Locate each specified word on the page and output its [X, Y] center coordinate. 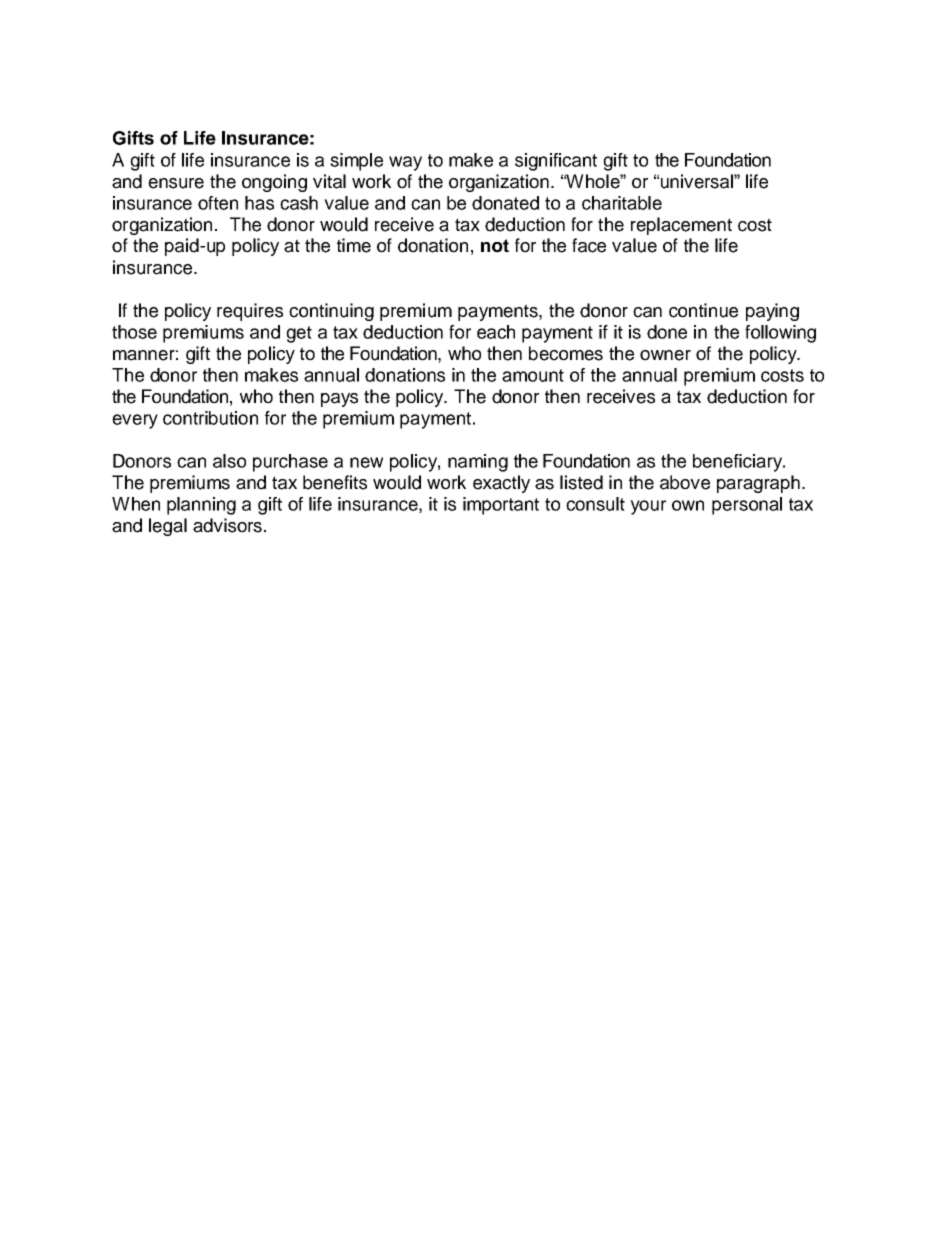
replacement [681, 226]
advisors [227, 525]
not [495, 246]
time [354, 245]
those [134, 332]
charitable [622, 203]
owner [665, 355]
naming [478, 463]
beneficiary [738, 463]
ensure [176, 183]
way [405, 163]
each [496, 332]
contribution [210, 418]
